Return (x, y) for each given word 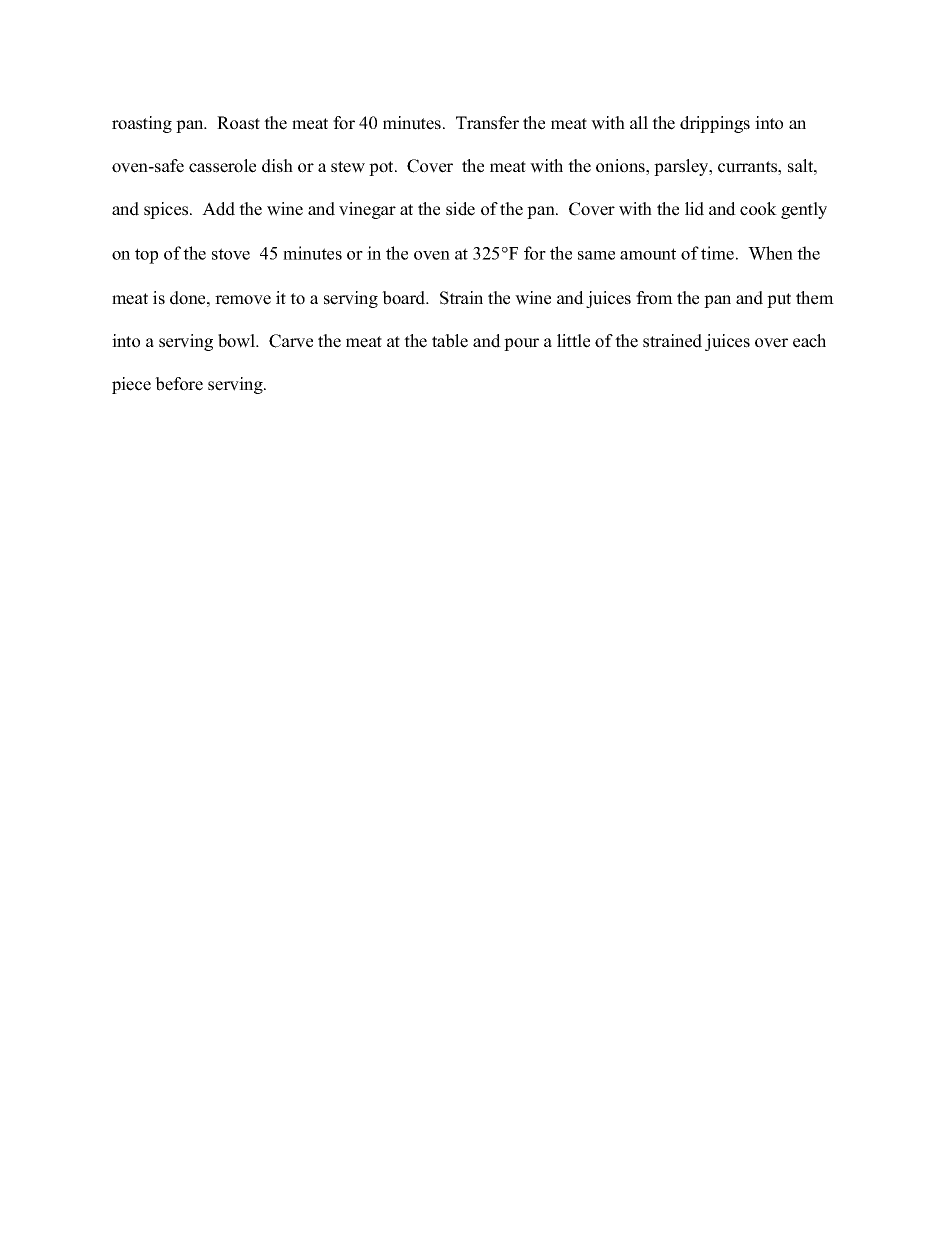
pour (521, 344)
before (179, 384)
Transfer (487, 123)
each (809, 341)
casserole (222, 166)
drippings (715, 124)
